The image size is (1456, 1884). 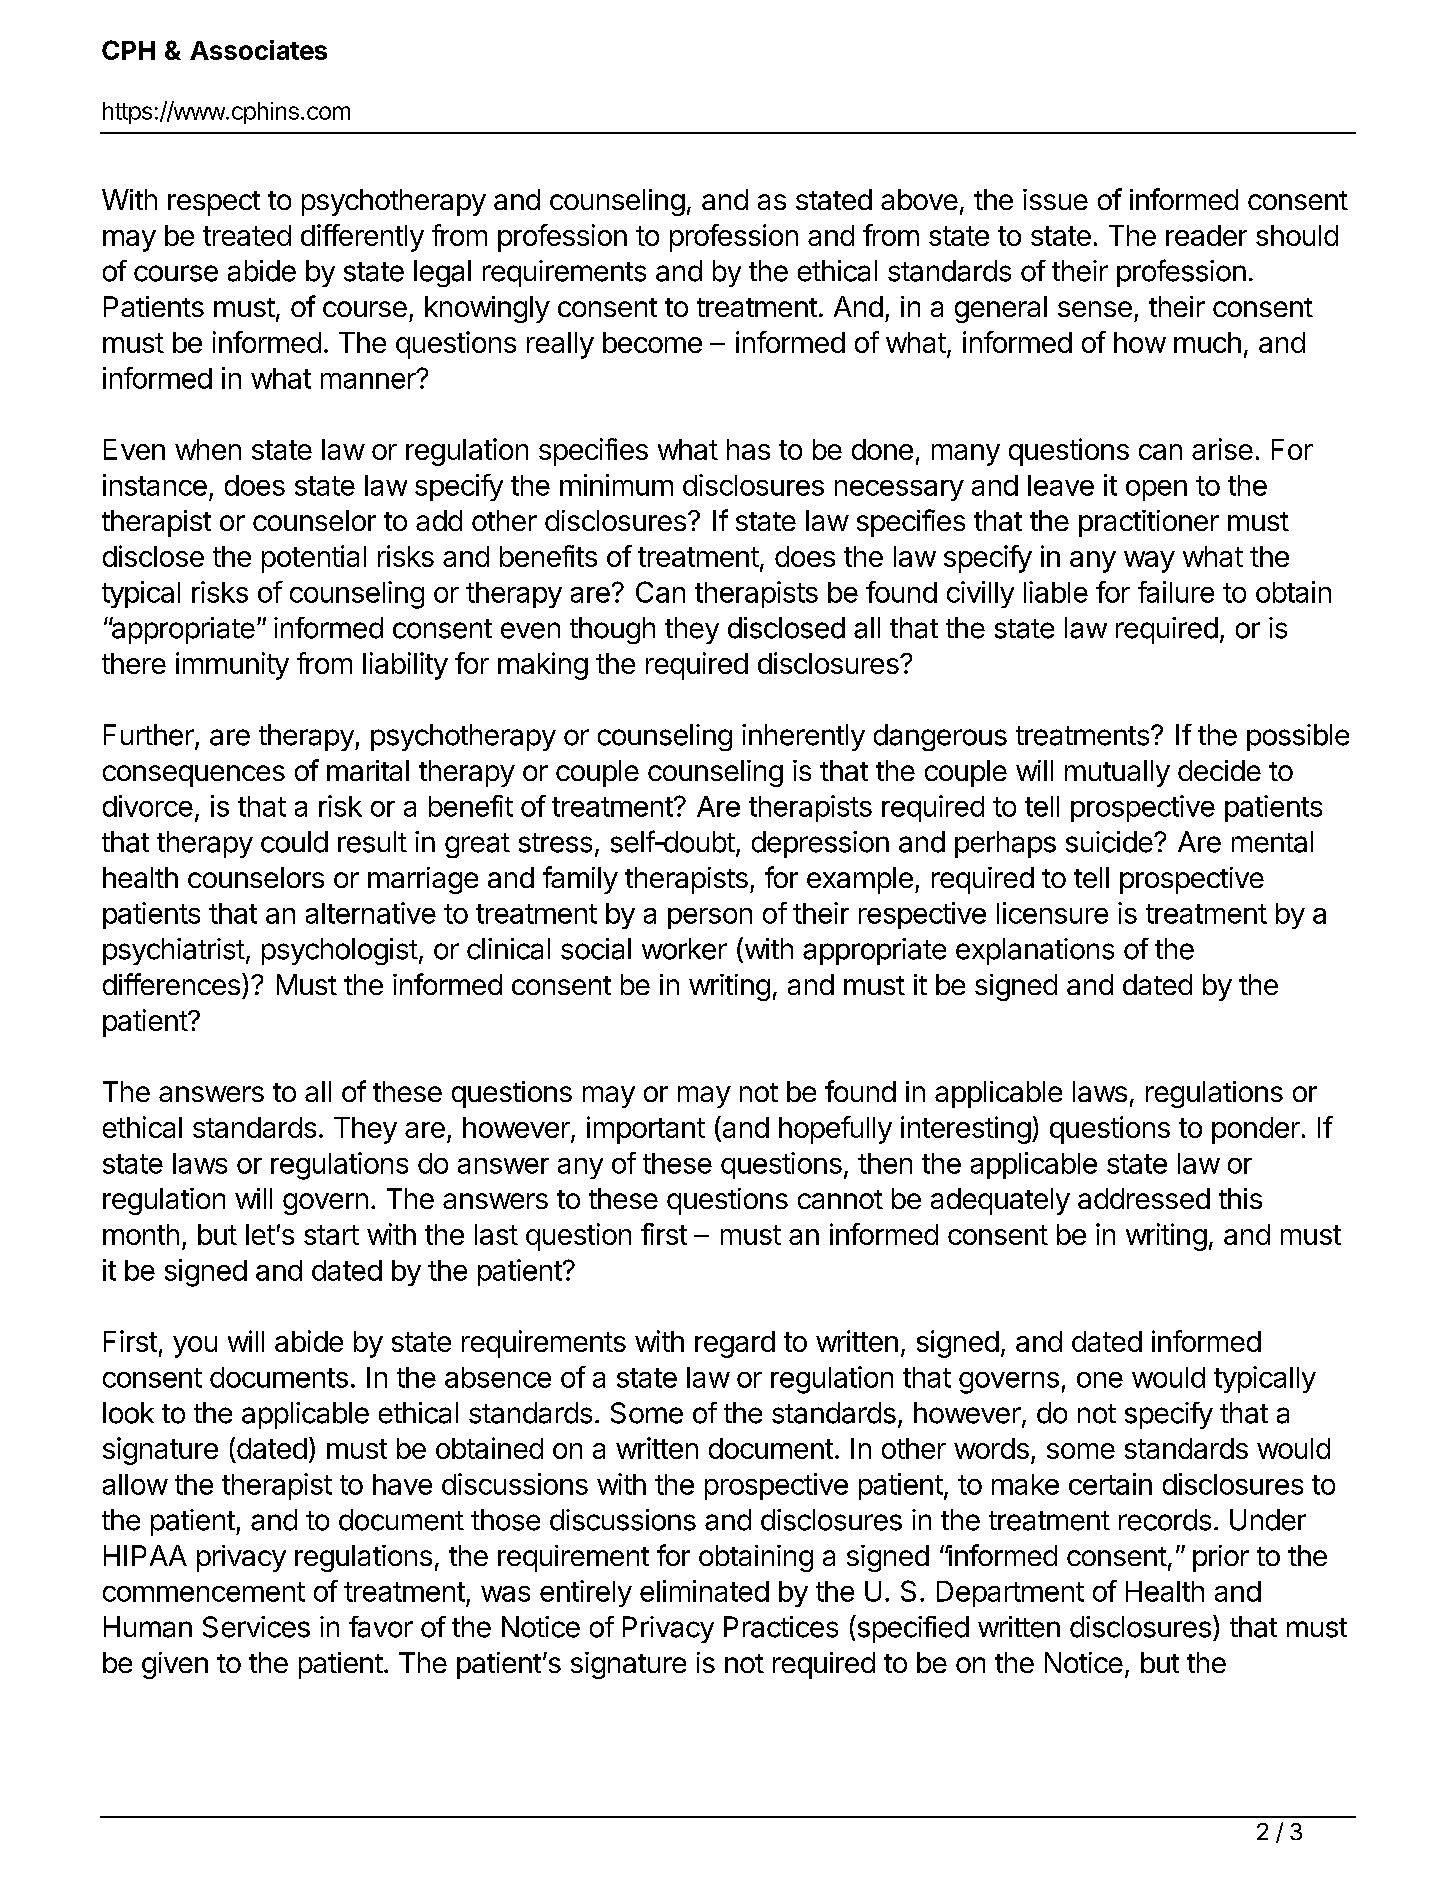 What do you see at coordinates (294, 842) in the page?
I see `could` at bounding box center [294, 842].
